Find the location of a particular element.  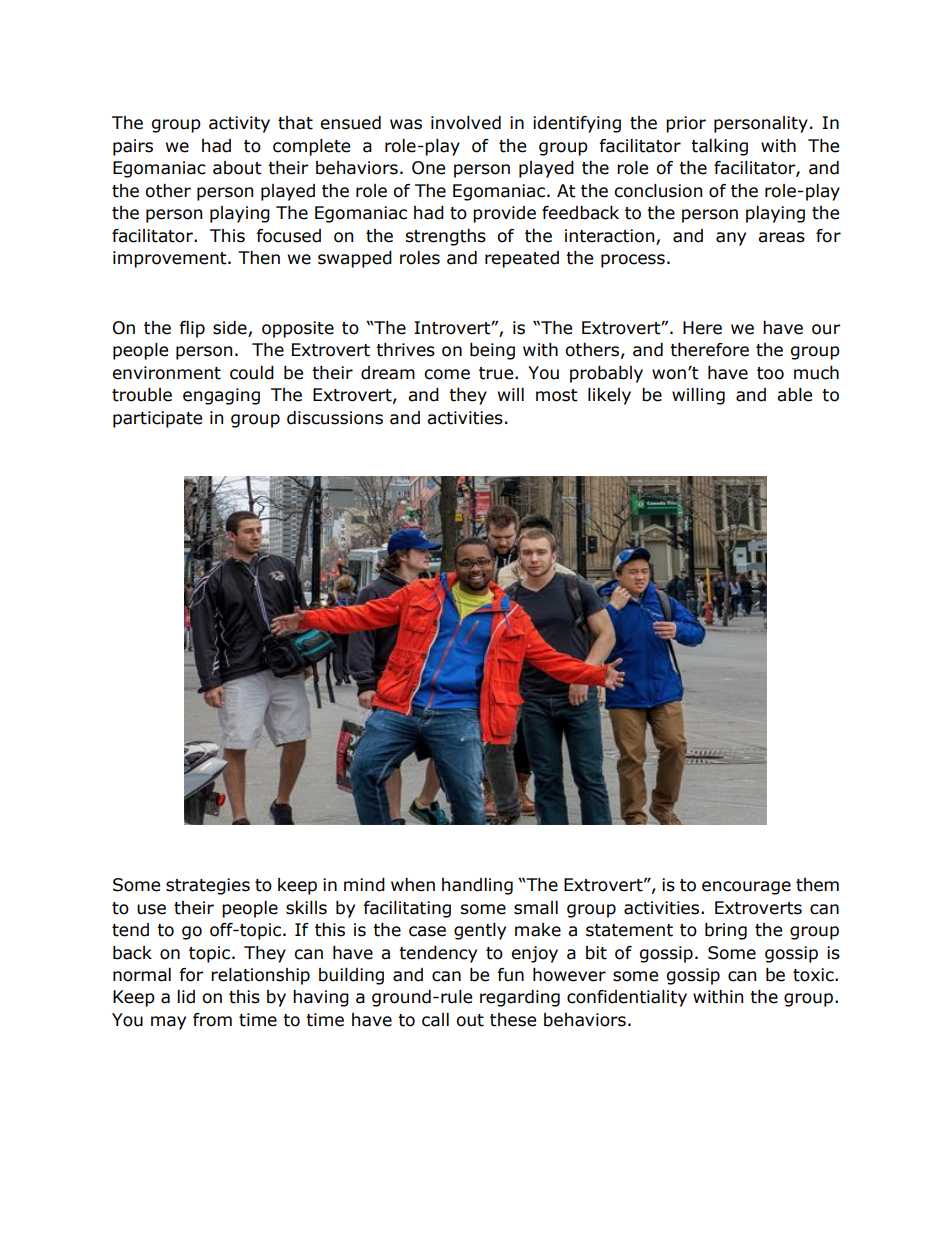

too is located at coordinates (770, 373).
